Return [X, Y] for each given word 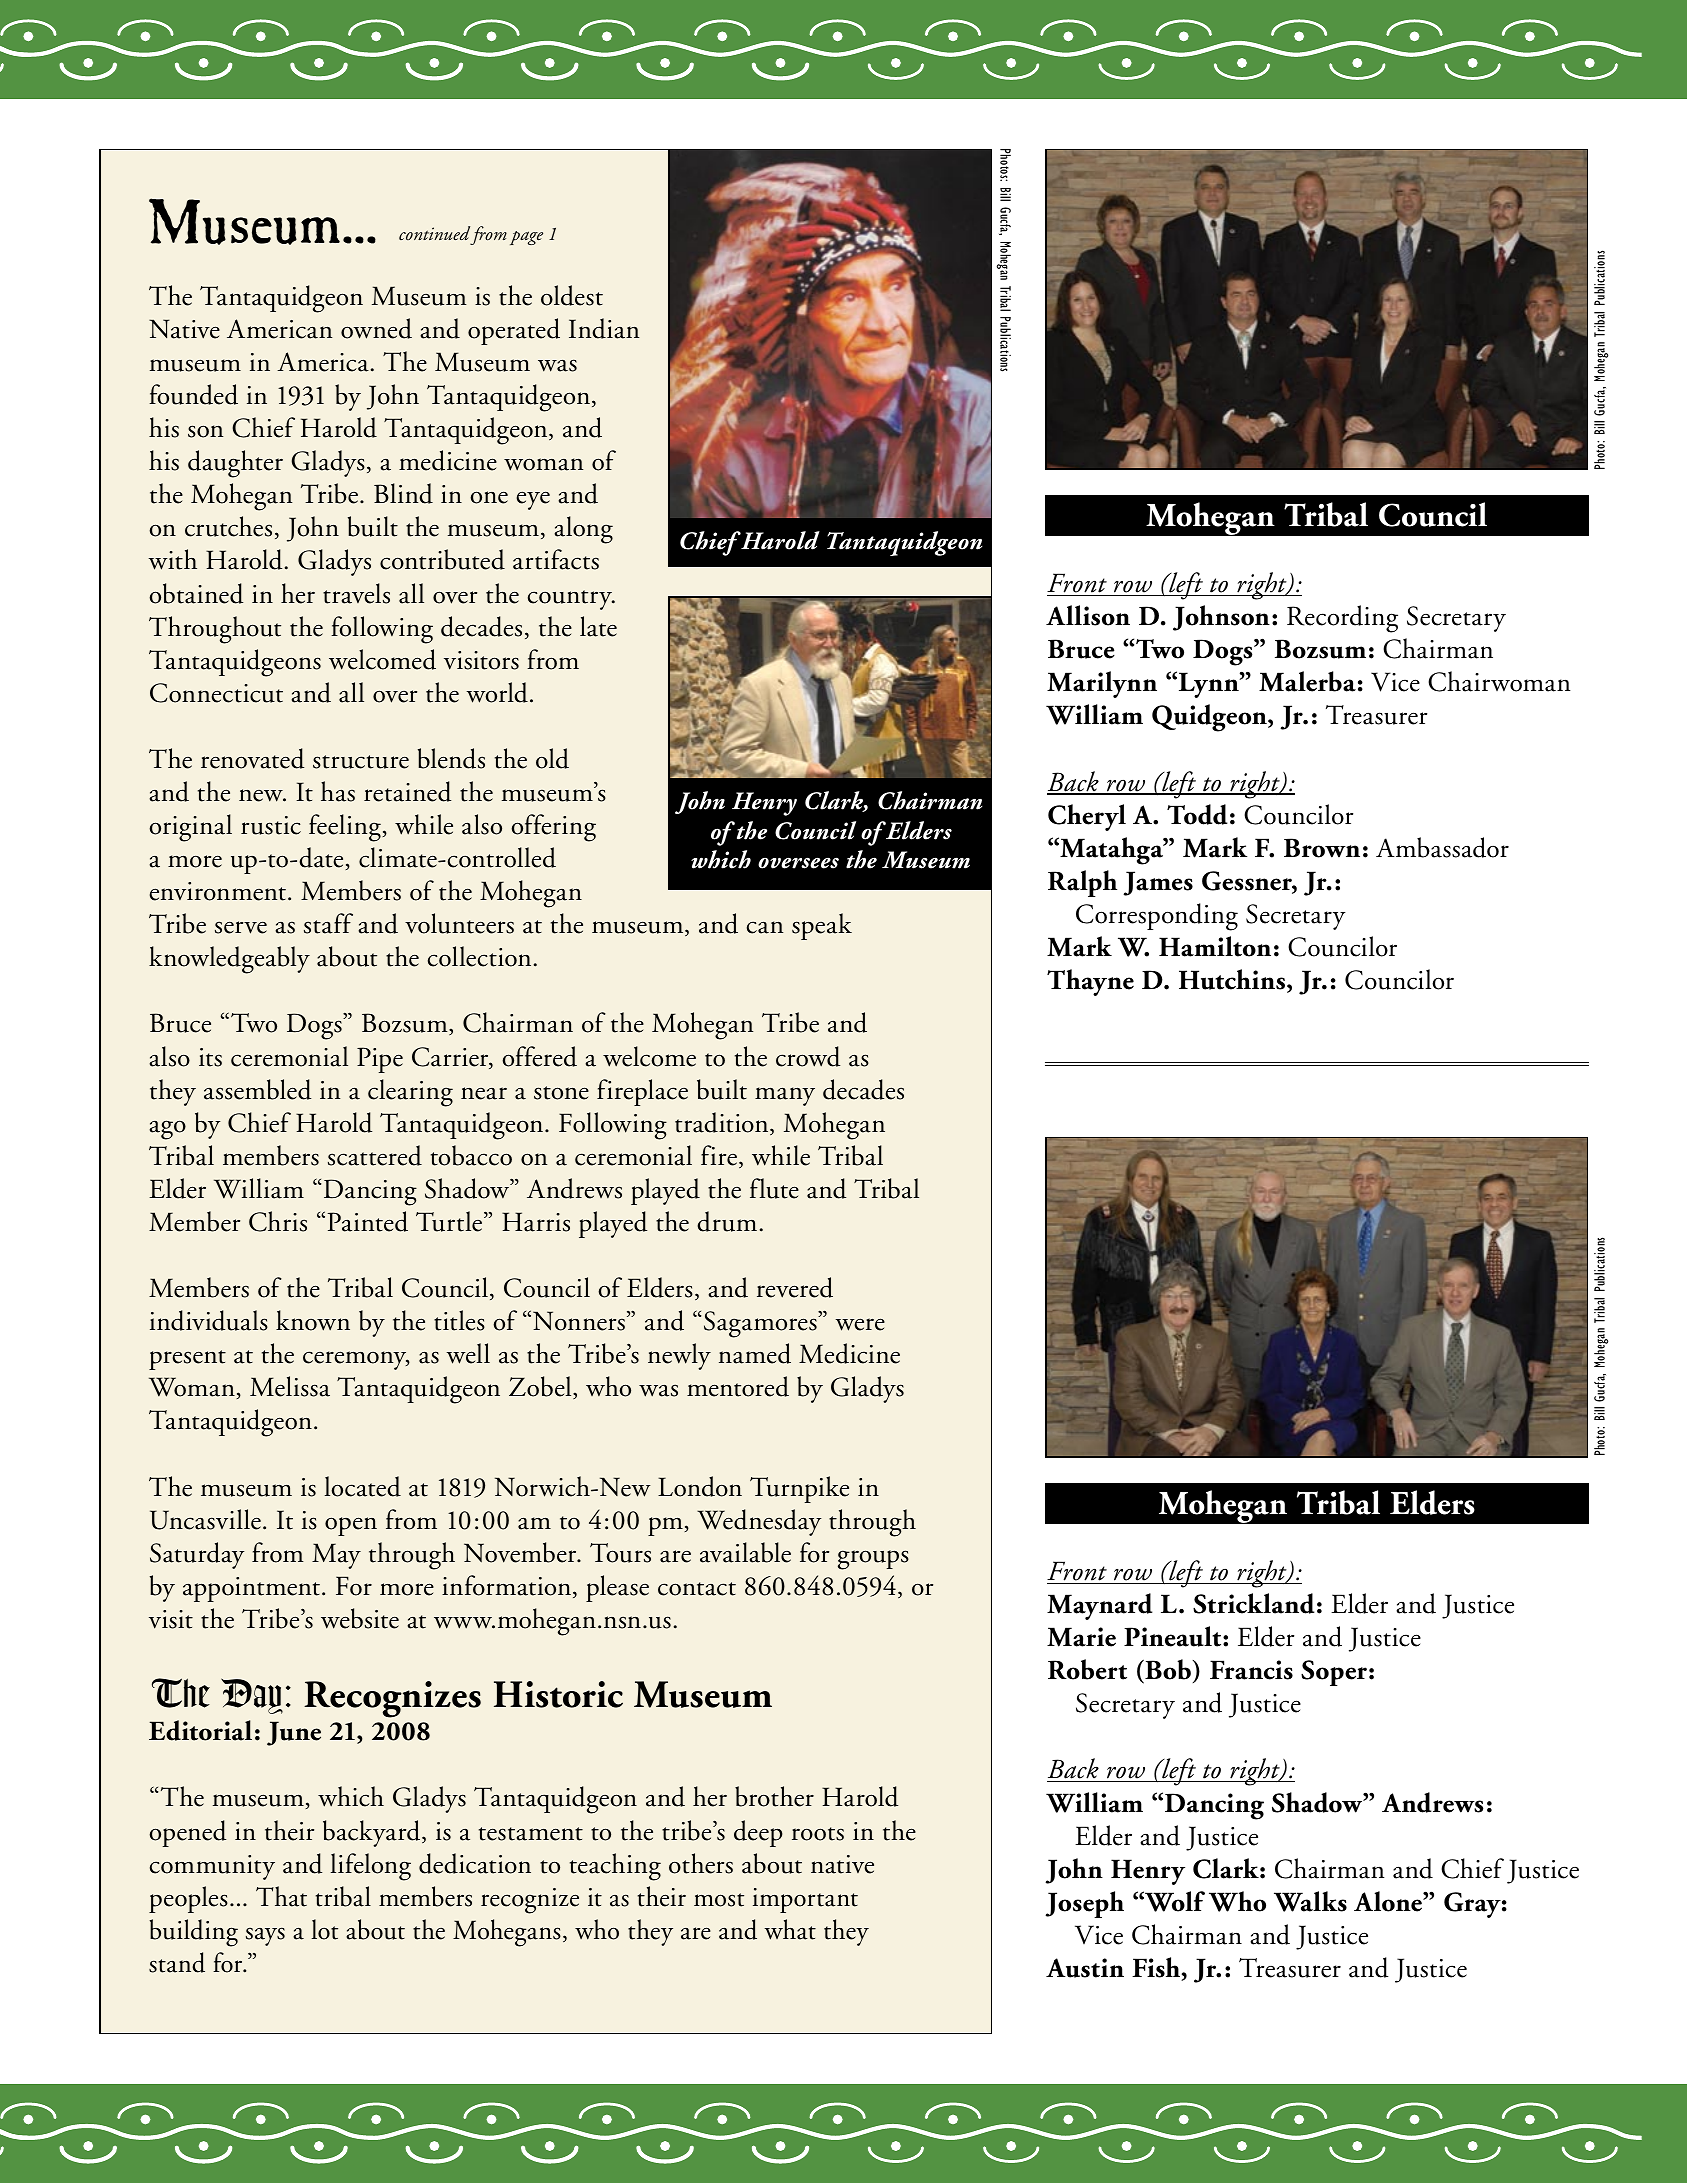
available [745, 1552]
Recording [1342, 619]
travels [356, 593]
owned [376, 328]
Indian [604, 328]
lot [324, 1929]
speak [822, 926]
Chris [278, 1221]
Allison [1088, 615]
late [598, 626]
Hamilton [1215, 946]
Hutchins [1232, 979]
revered [795, 1287]
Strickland [1254, 1603]
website [360, 1618]
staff [328, 923]
